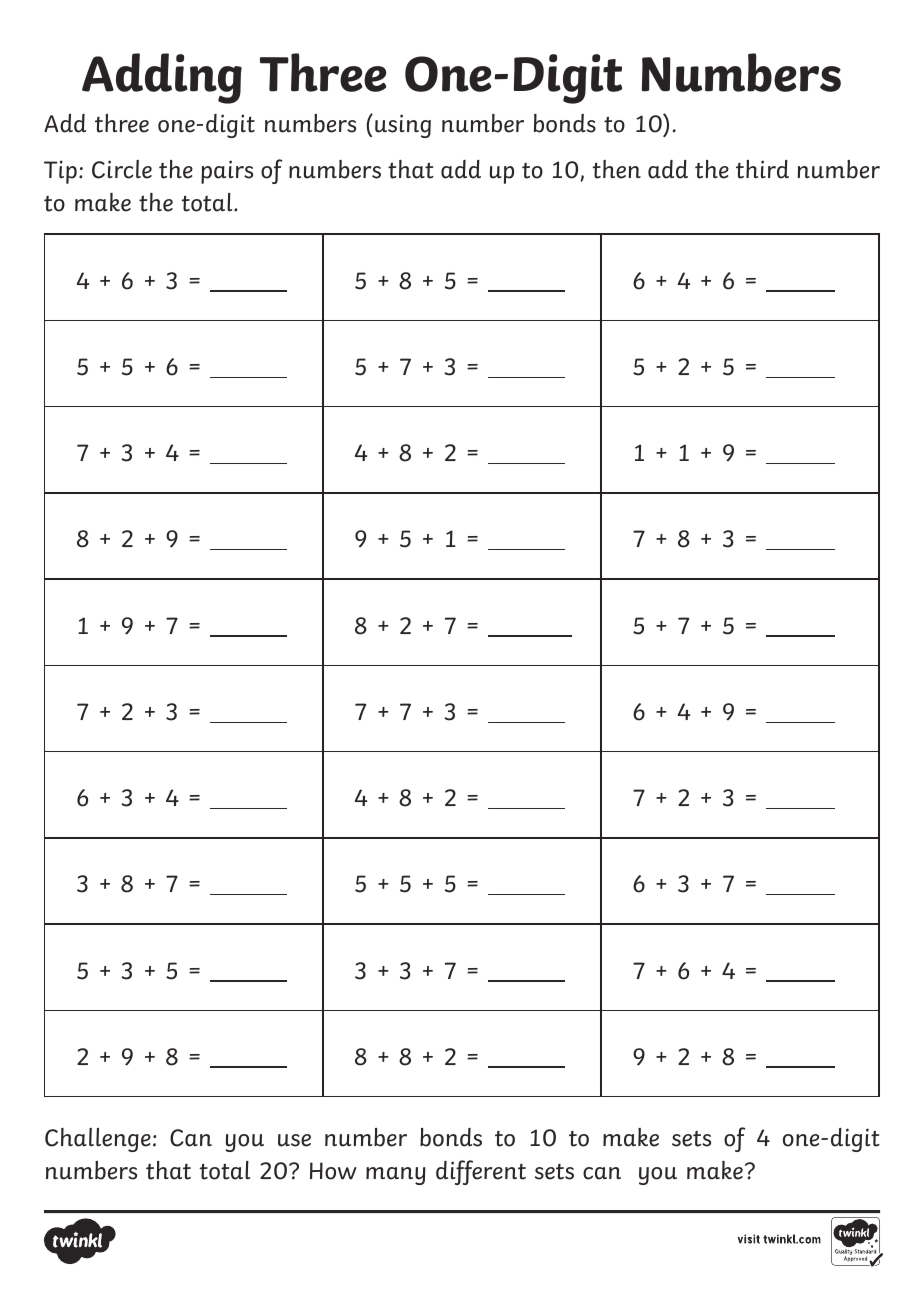 This screenshot has height=1308, width=924. I want to click on Challenge, so click(98, 1140).
